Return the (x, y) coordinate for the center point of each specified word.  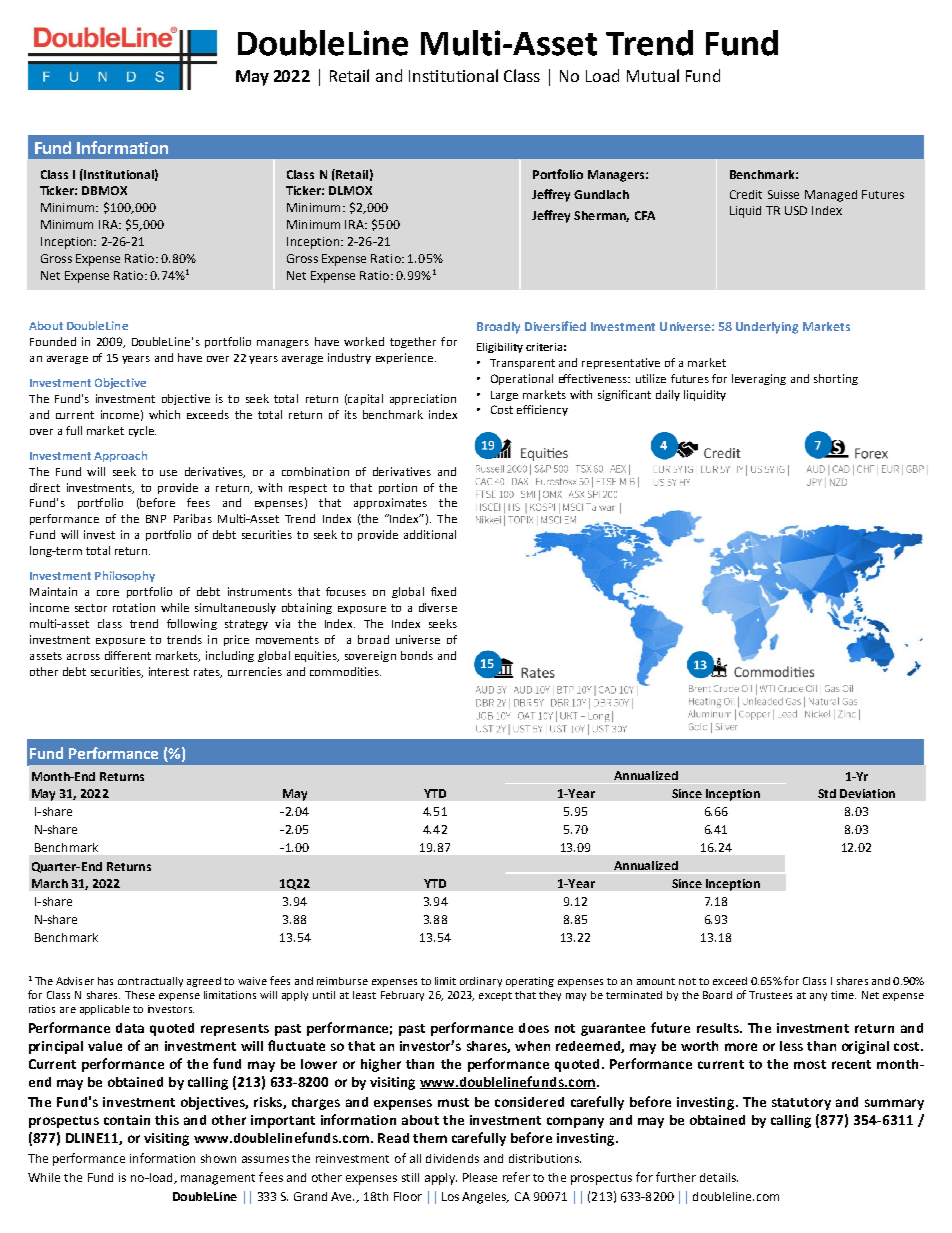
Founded (53, 341)
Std (827, 793)
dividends (452, 1158)
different (128, 655)
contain (127, 1120)
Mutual (653, 75)
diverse (438, 607)
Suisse (783, 194)
